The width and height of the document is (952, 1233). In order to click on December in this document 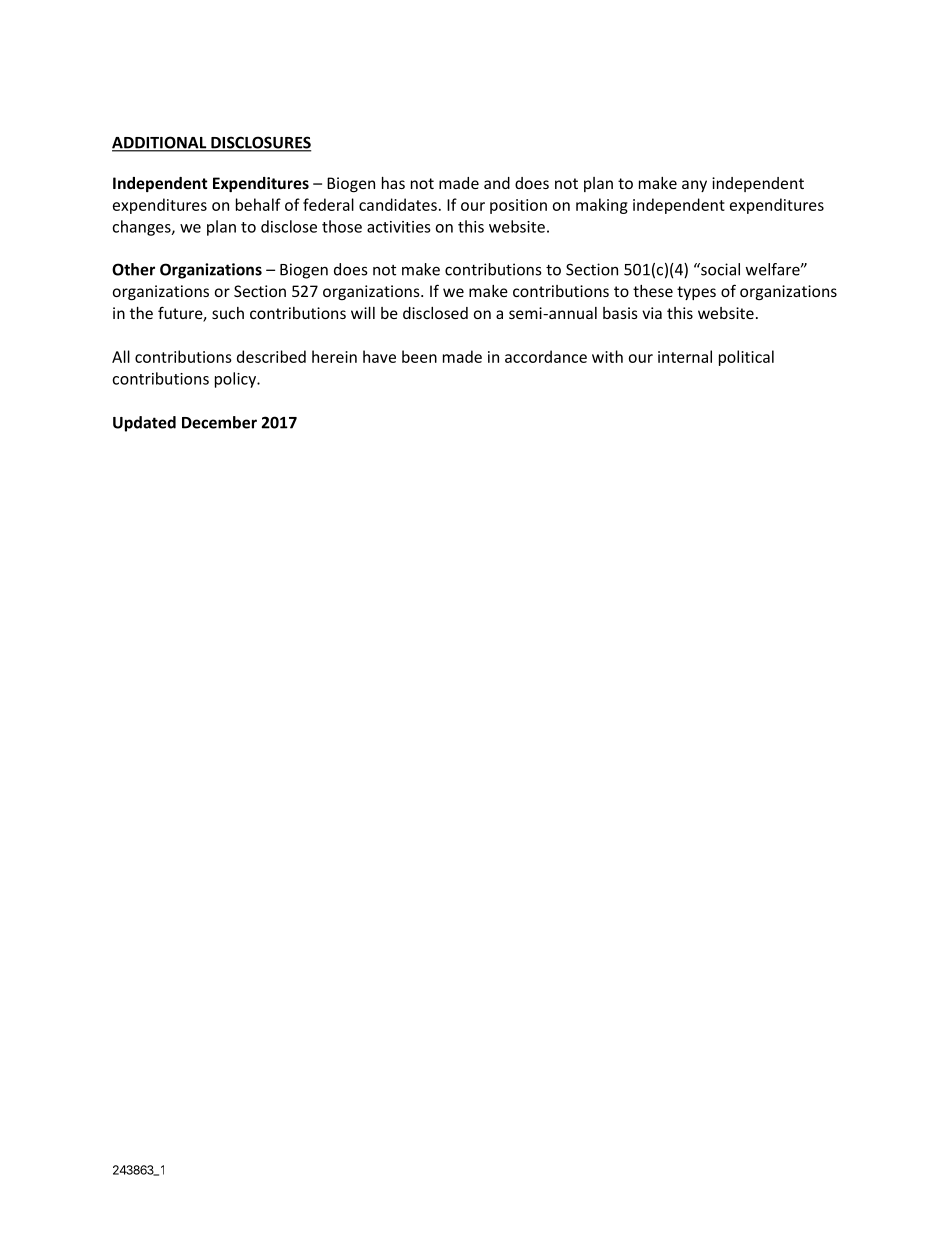, I will do `click(219, 422)`.
